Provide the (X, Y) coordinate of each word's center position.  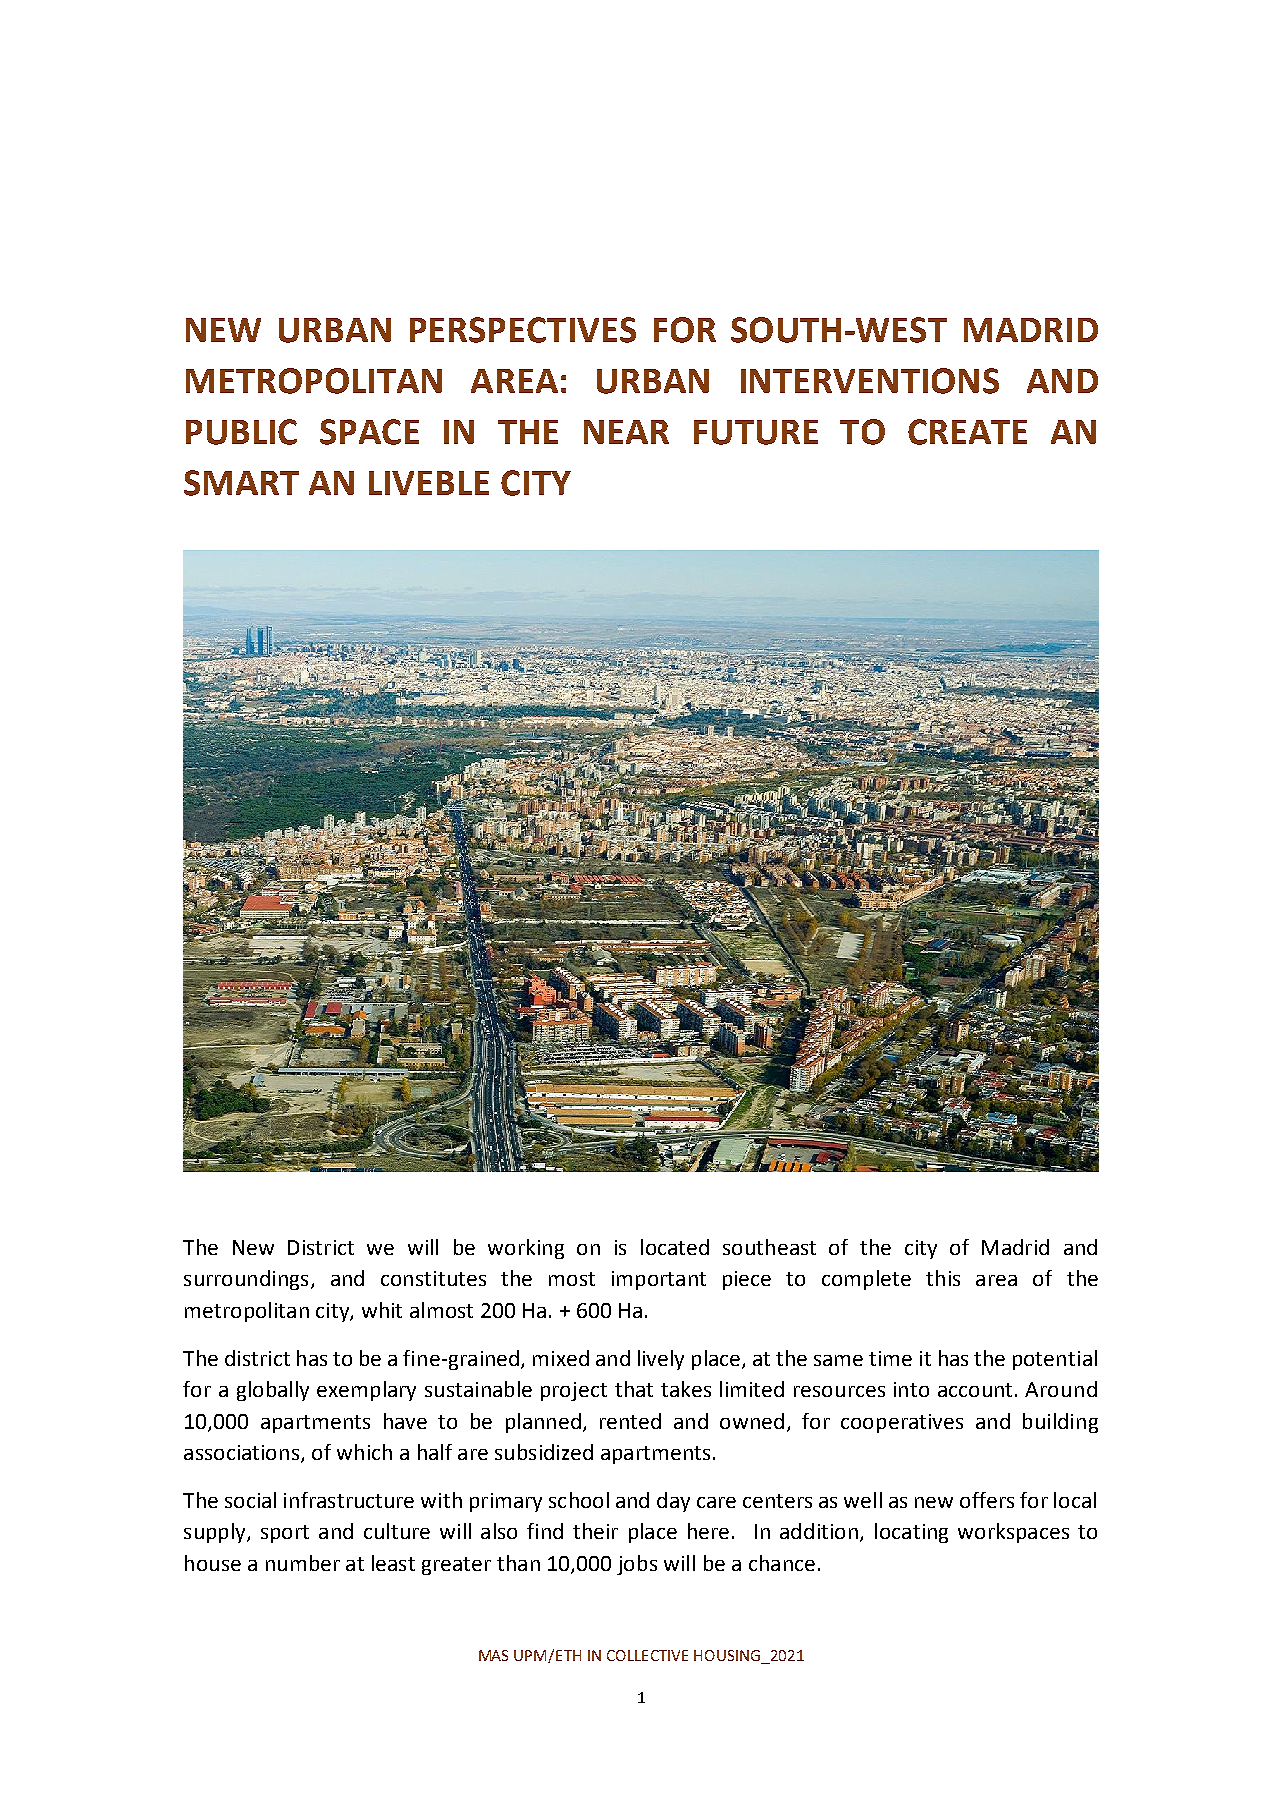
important (659, 1280)
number (303, 1563)
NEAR (626, 432)
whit (382, 1310)
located (675, 1247)
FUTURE (756, 432)
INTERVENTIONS (870, 381)
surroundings (246, 1280)
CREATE (967, 432)
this (943, 1278)
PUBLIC (241, 432)
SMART (241, 483)
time (890, 1358)
